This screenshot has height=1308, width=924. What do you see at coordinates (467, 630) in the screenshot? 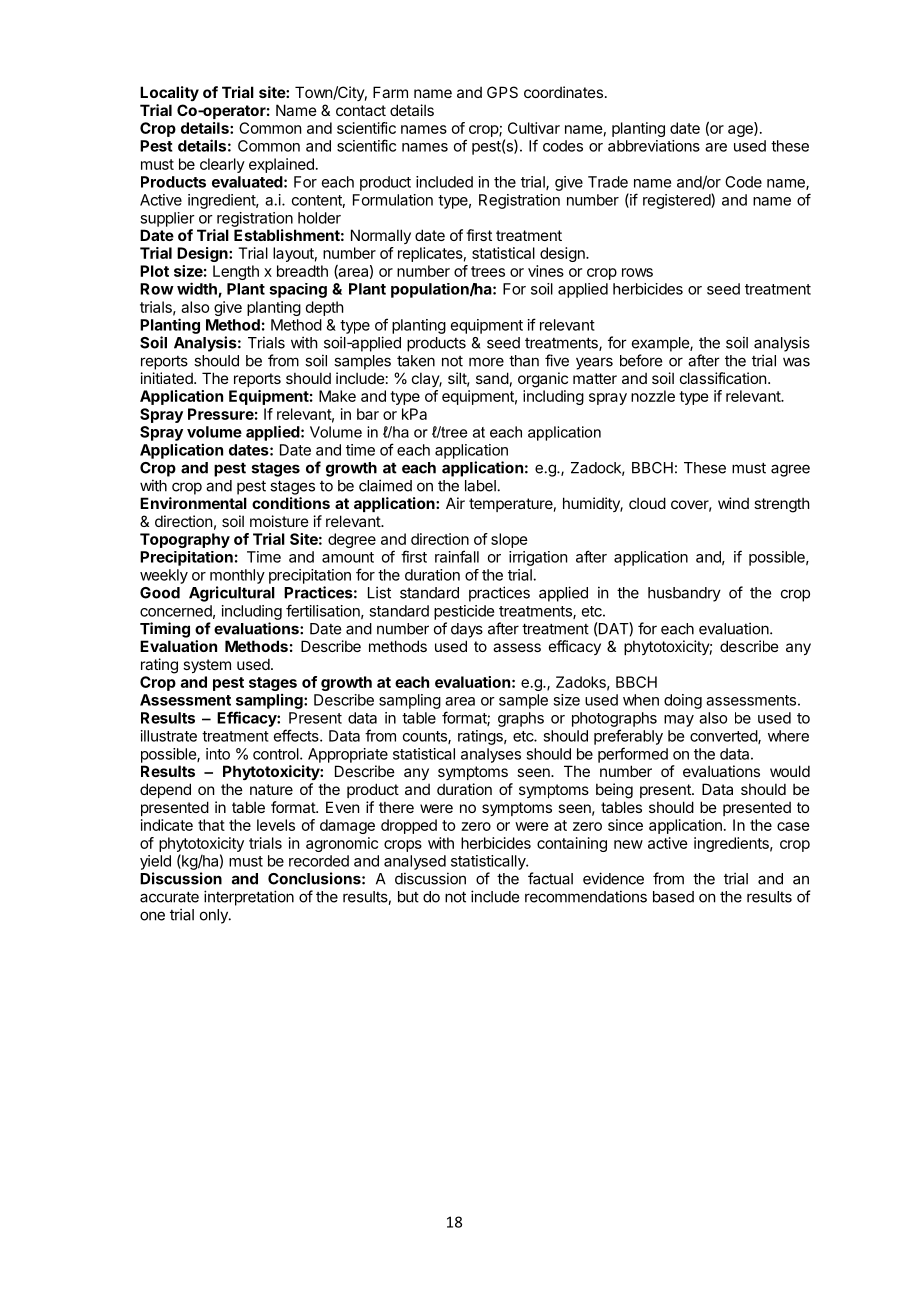
I see `days` at bounding box center [467, 630].
